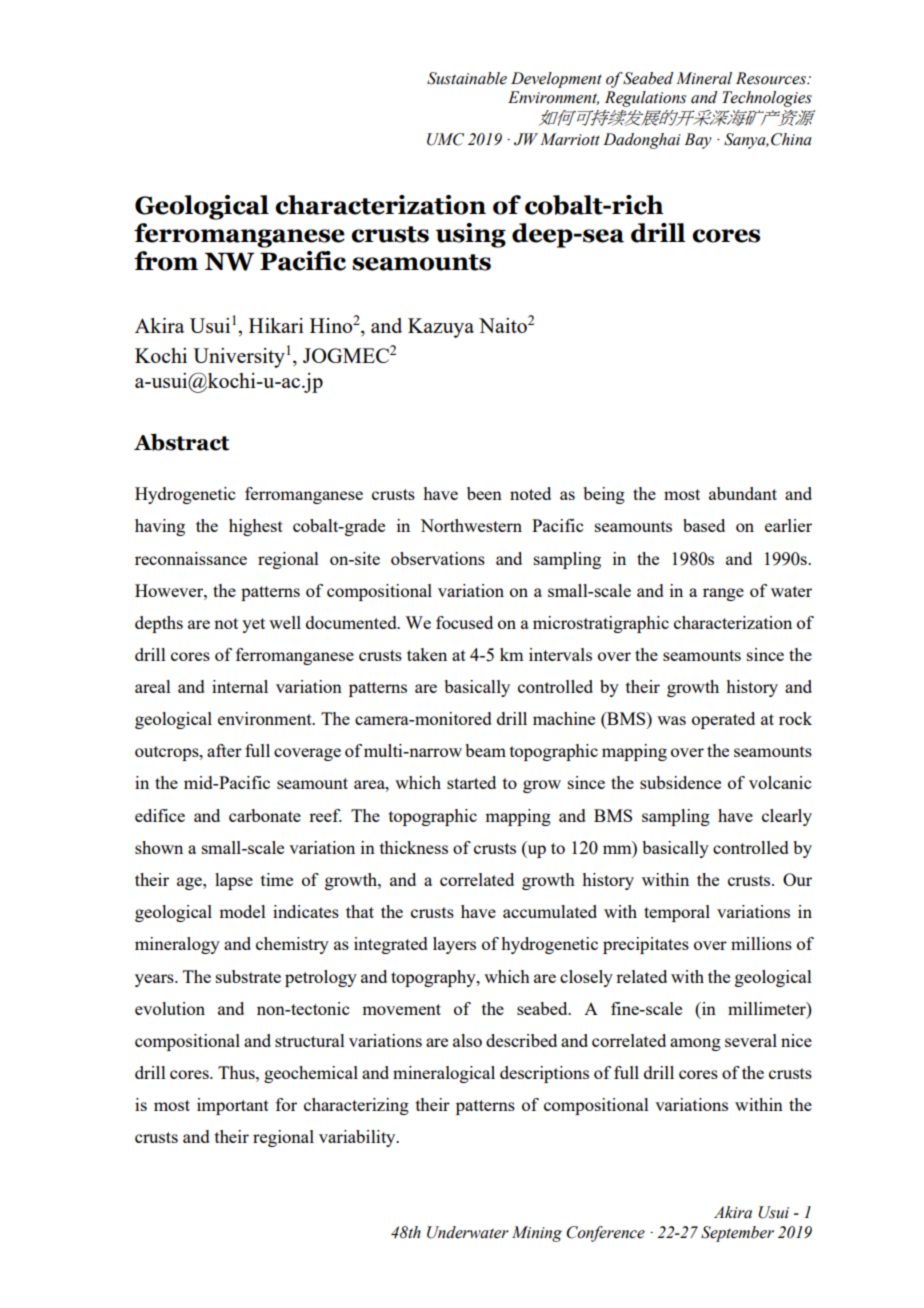  What do you see at coordinates (256, 527) in the screenshot?
I see `highest` at bounding box center [256, 527].
